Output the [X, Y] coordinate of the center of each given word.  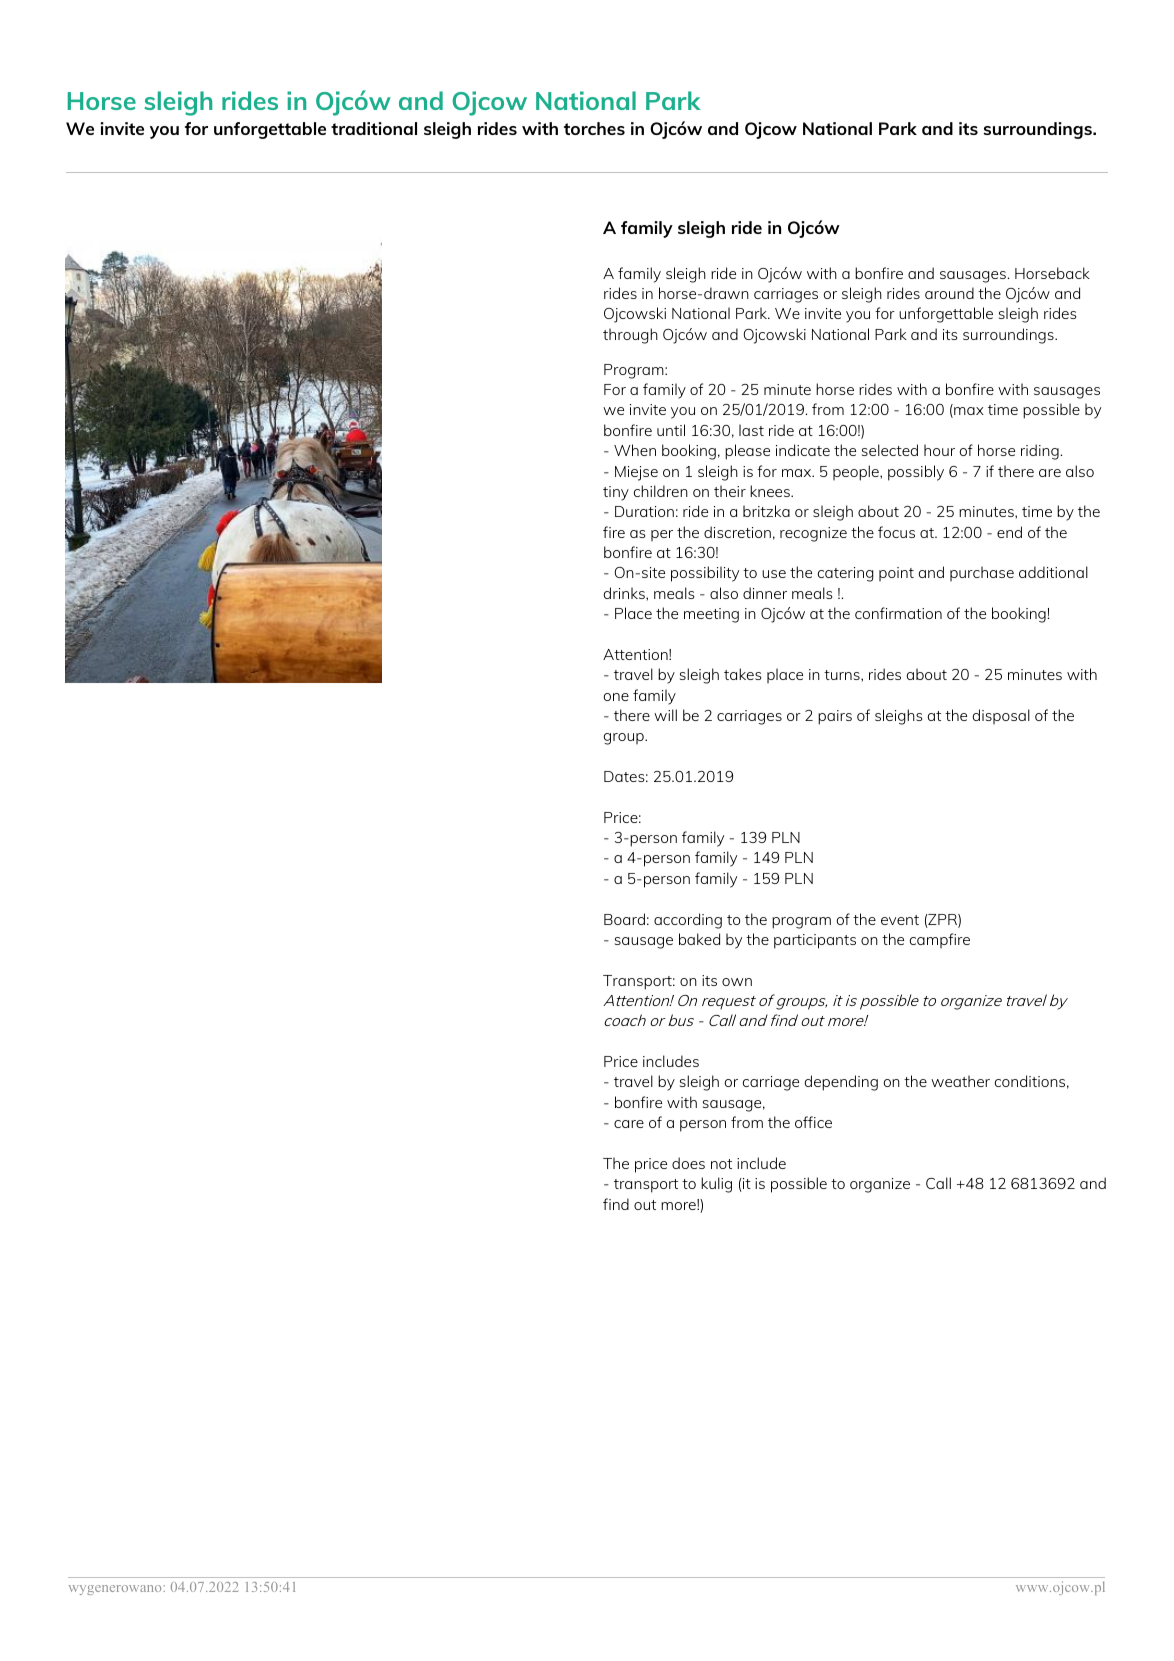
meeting [711, 615]
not [721, 1164]
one [616, 697]
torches [594, 128]
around [949, 293]
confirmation [898, 613]
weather [960, 1081]
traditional [374, 128]
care [629, 1124]
